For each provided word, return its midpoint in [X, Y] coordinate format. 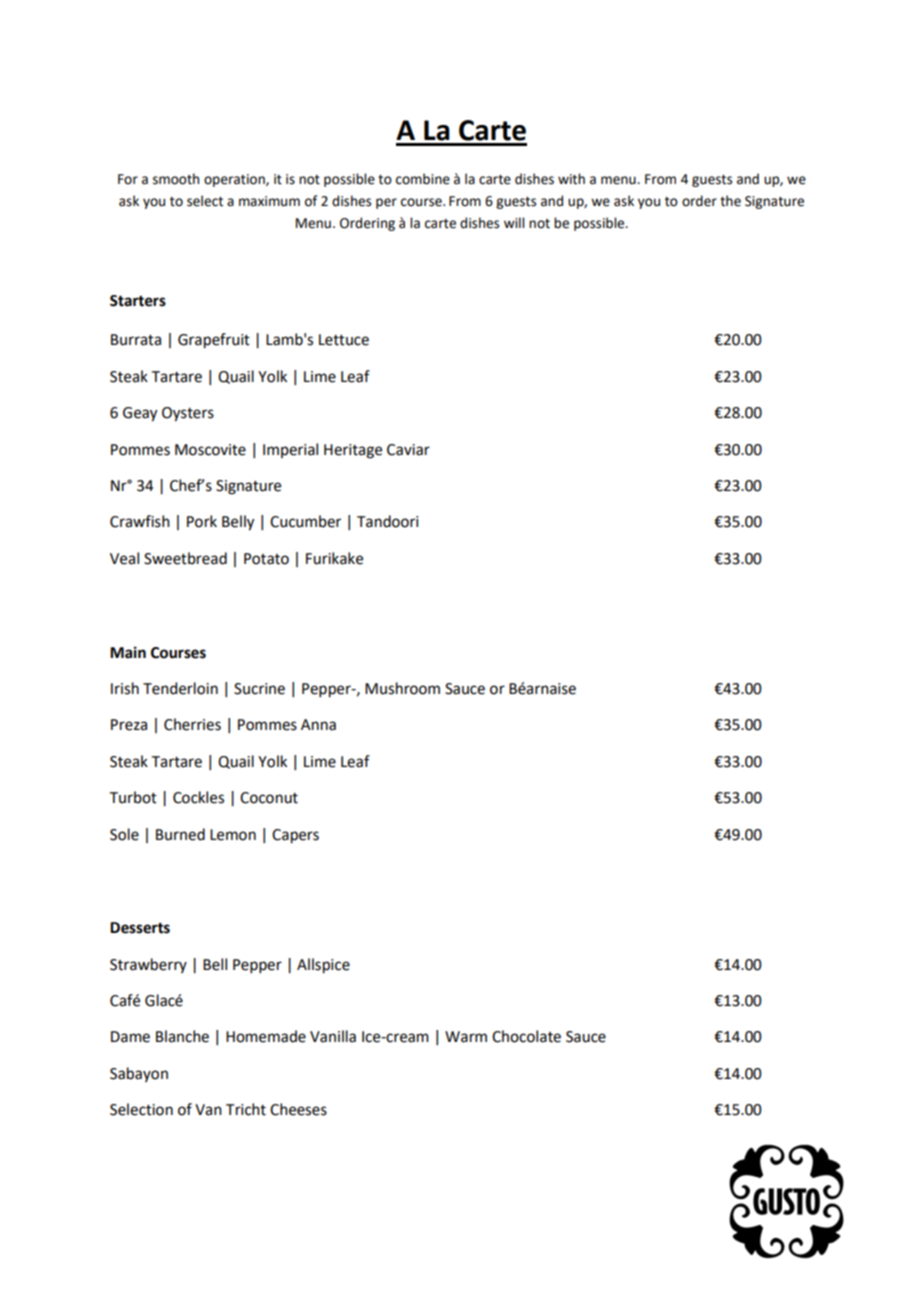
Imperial [290, 450]
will [514, 222]
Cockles [198, 797]
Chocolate [526, 1036]
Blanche [182, 1036]
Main [128, 652]
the [730, 201]
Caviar [408, 450]
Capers [295, 836]
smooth [176, 179]
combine [423, 179]
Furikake [334, 558]
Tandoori [387, 521]
